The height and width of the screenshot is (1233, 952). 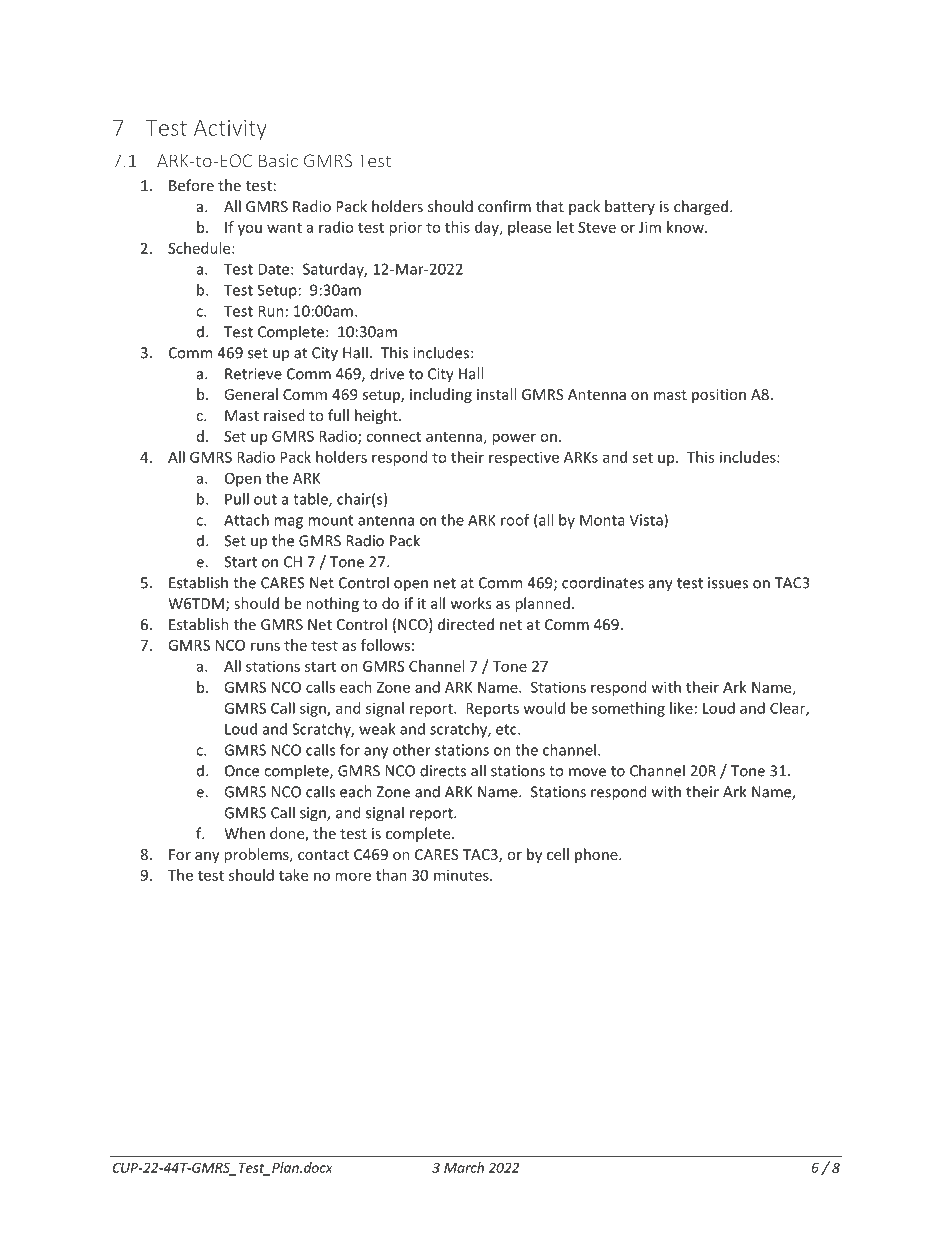 What do you see at coordinates (504, 206) in the screenshot?
I see `confirm` at bounding box center [504, 206].
